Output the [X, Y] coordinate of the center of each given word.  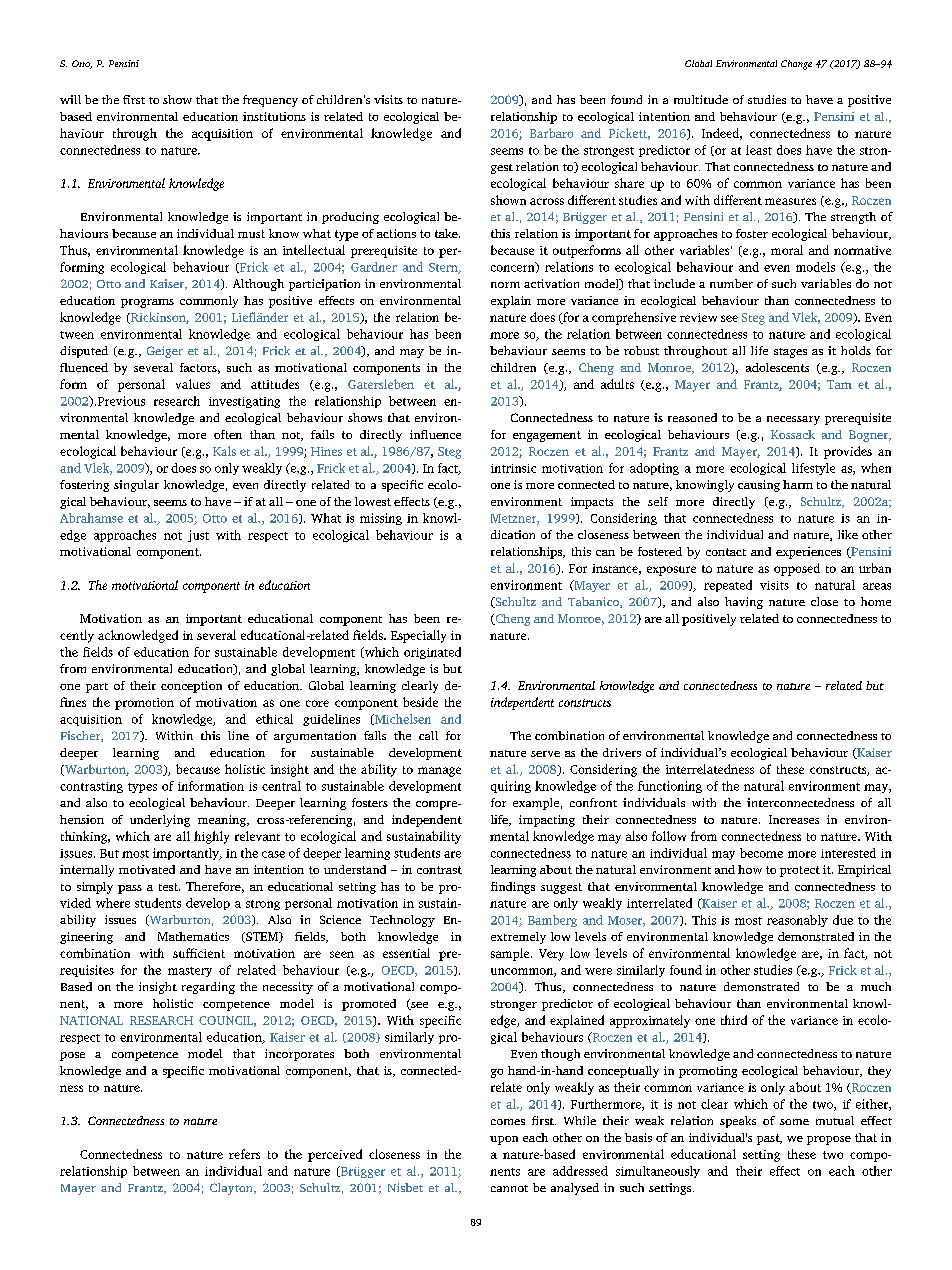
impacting [547, 821]
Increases [794, 819]
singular [136, 486]
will [70, 99]
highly [211, 837]
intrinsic [513, 468]
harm [798, 484]
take [447, 233]
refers [244, 1154]
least [759, 150]
